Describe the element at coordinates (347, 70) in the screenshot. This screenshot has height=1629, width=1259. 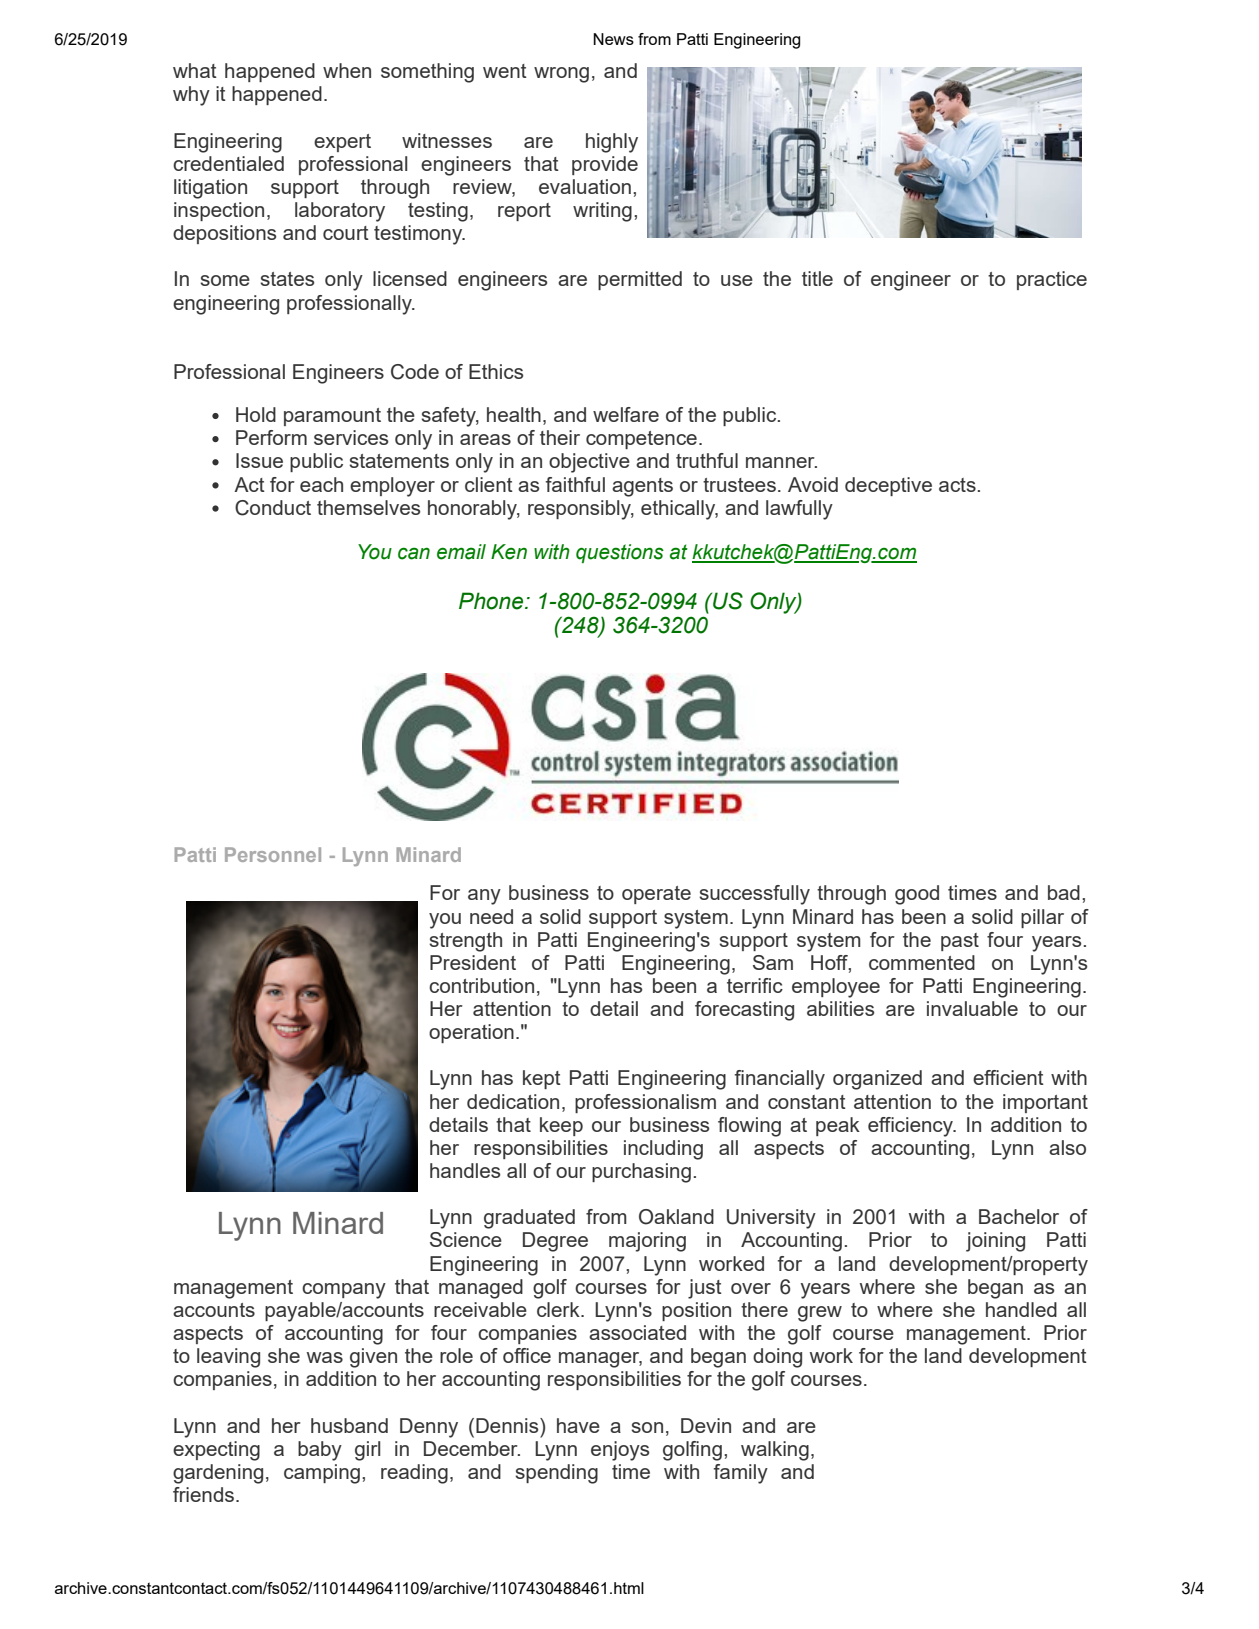
I see `when` at that location.
